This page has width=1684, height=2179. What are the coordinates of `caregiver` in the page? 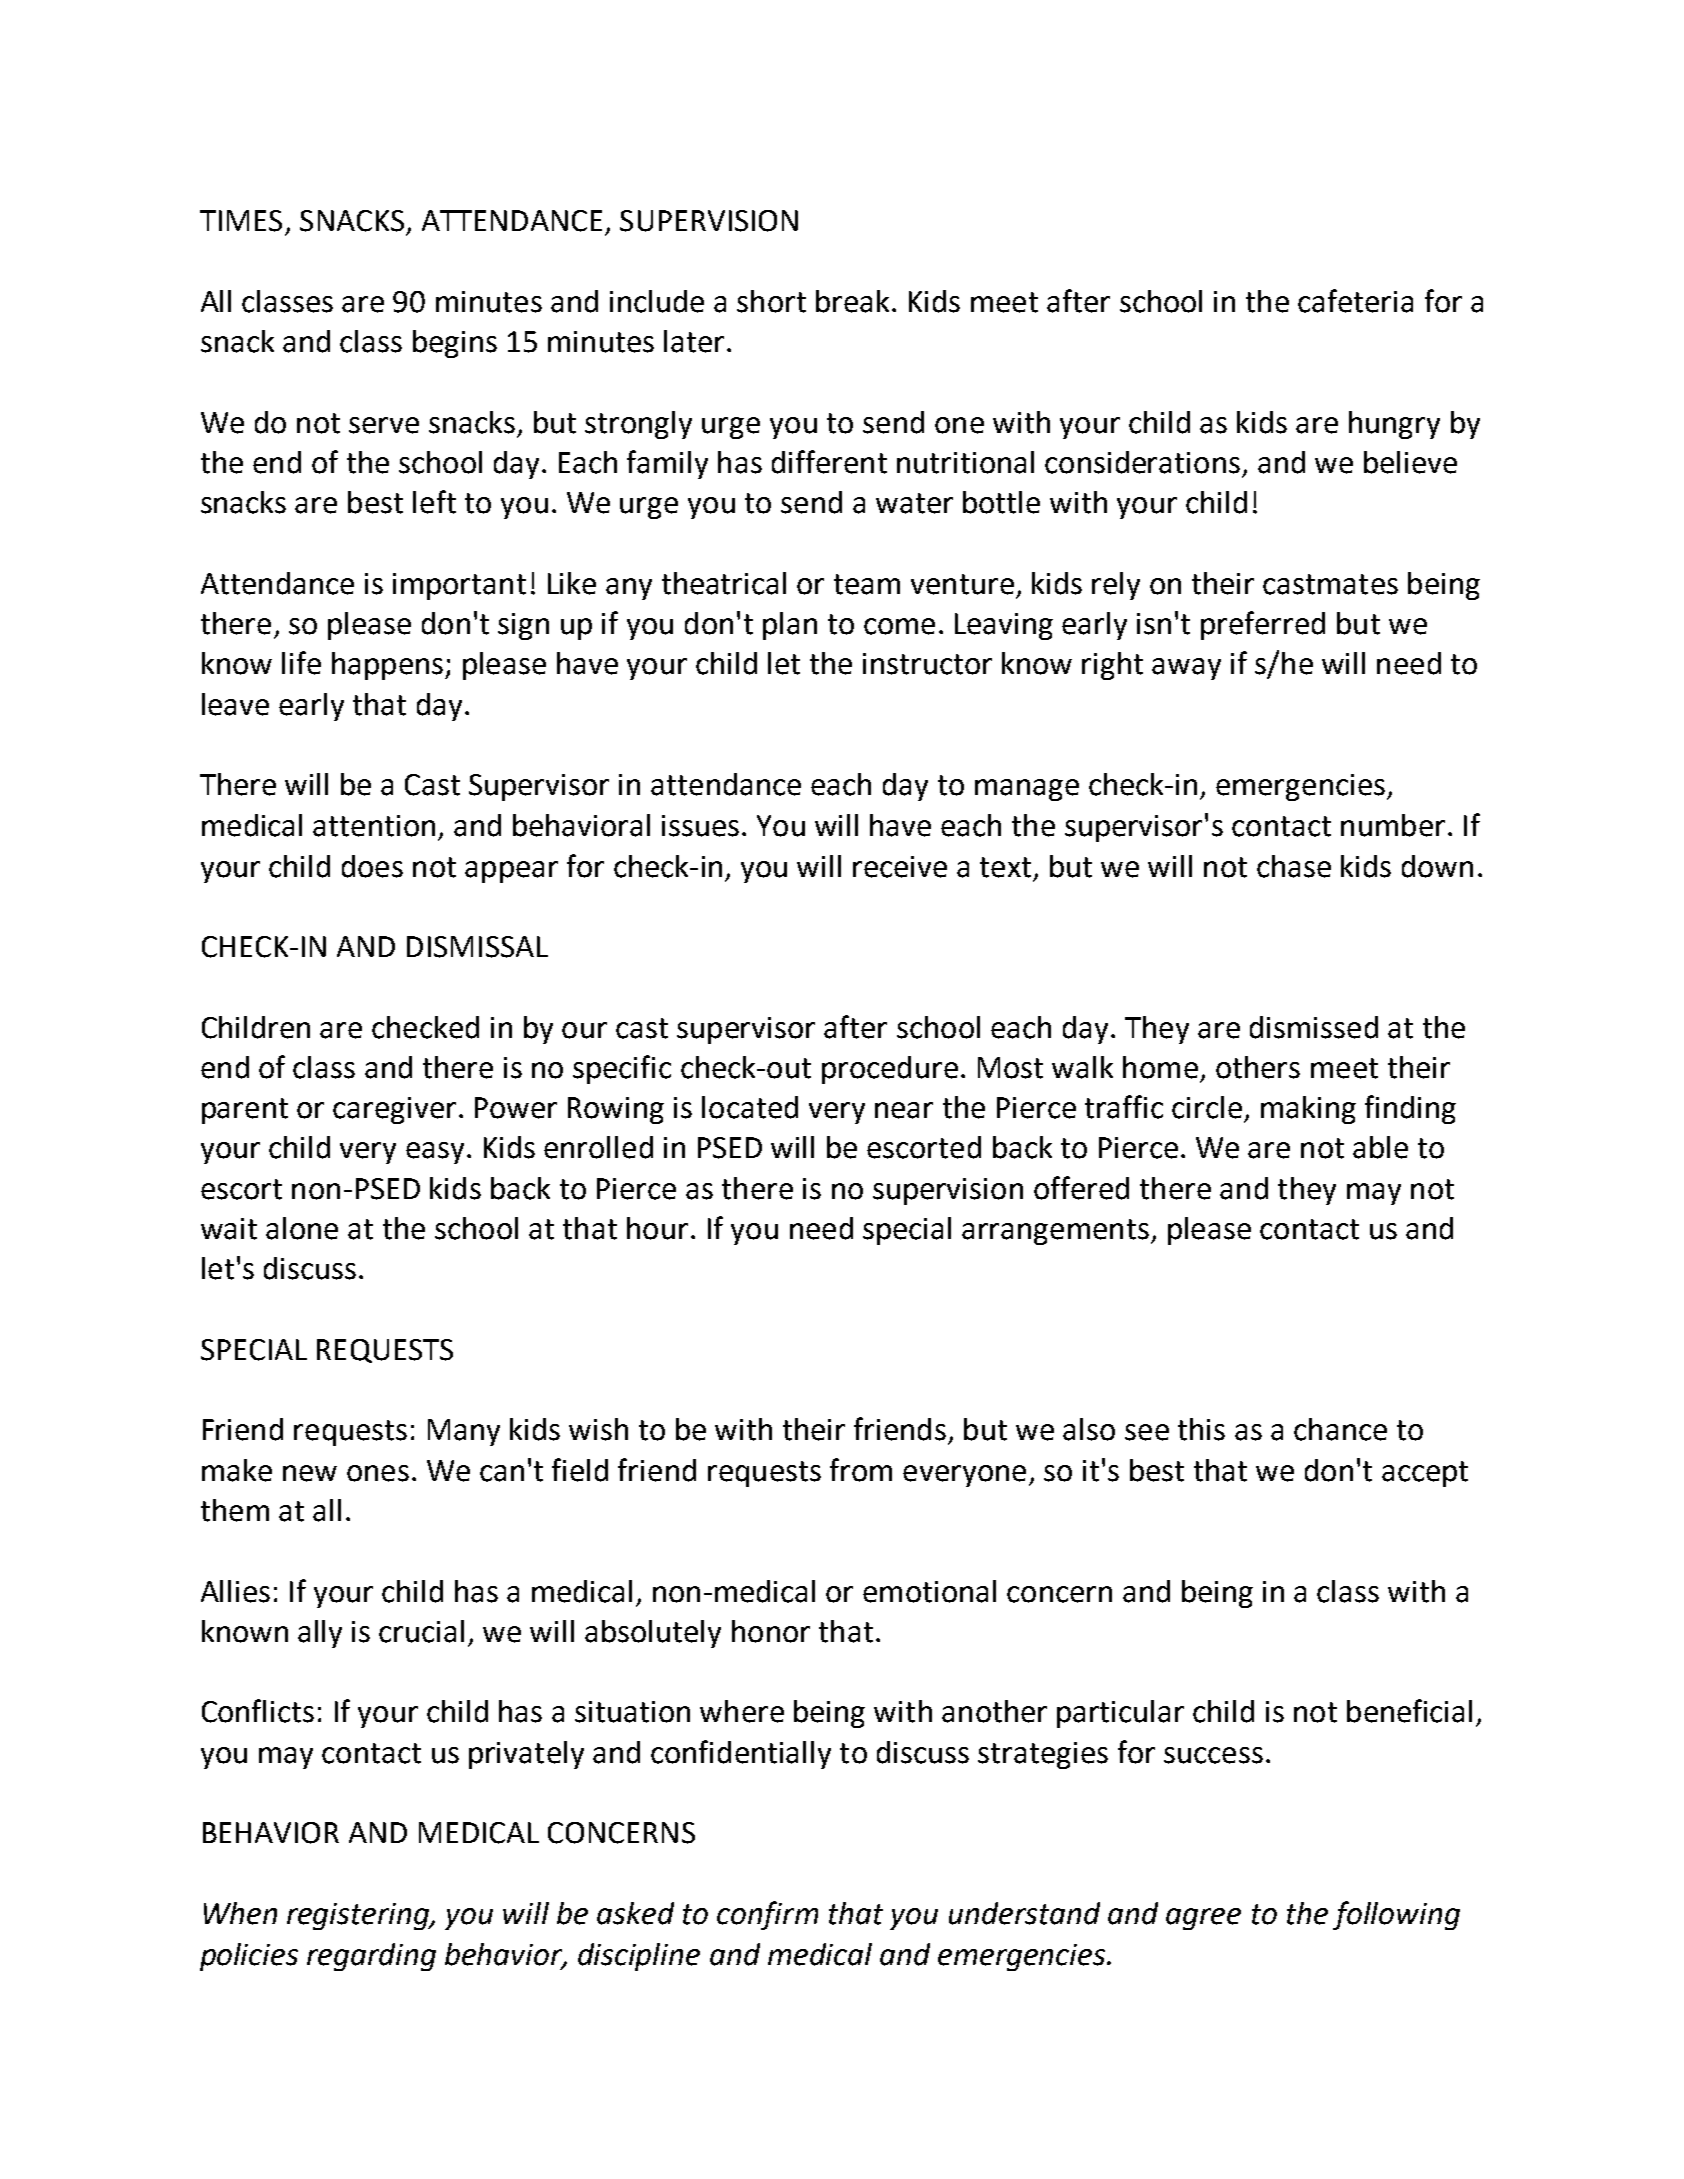 It's located at (394, 1110).
